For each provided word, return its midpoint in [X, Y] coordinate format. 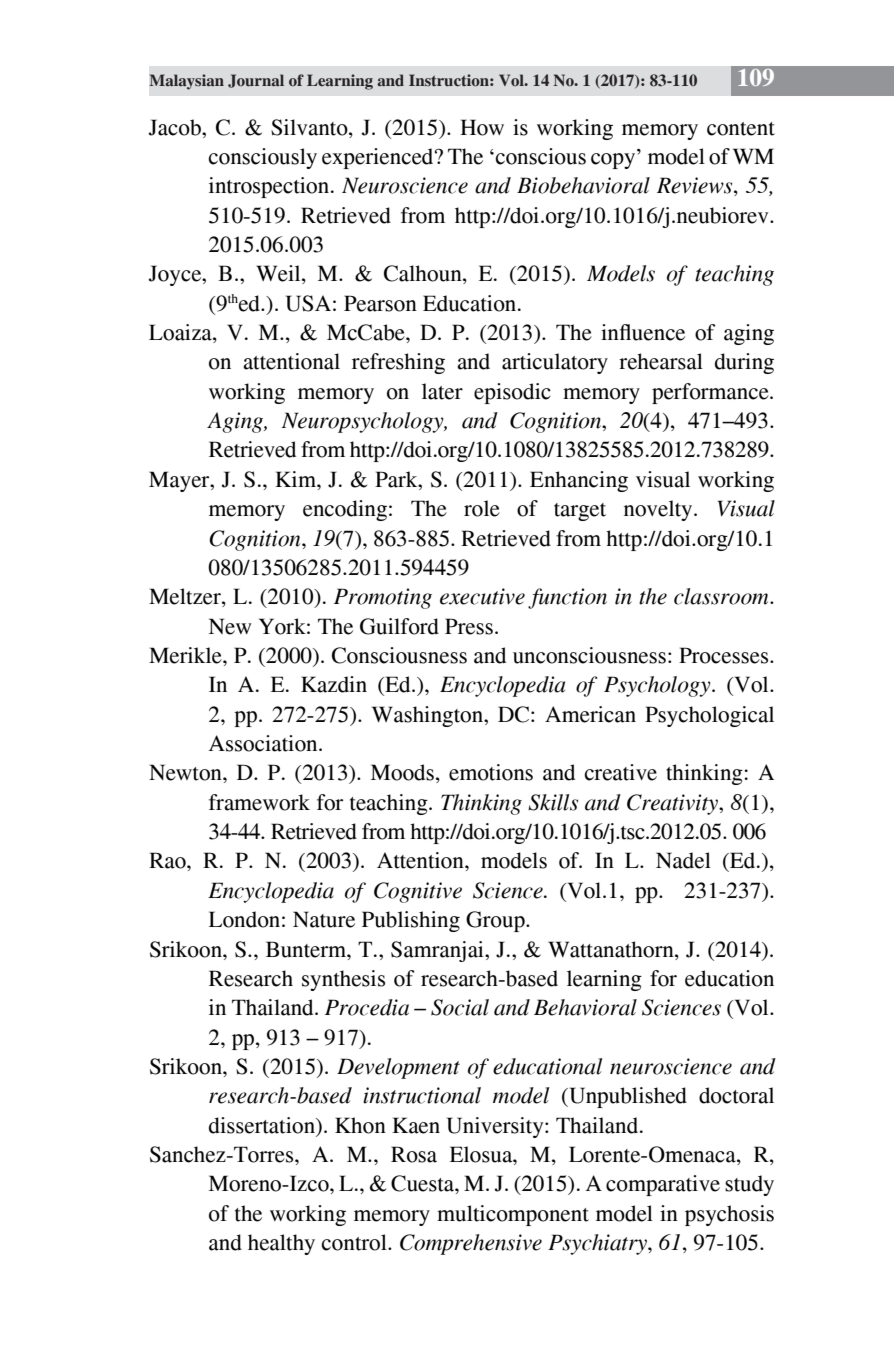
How [482, 127]
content [741, 129]
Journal [256, 81]
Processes [725, 655]
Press [469, 626]
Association [264, 743]
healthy [281, 1244]
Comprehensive [471, 1244]
